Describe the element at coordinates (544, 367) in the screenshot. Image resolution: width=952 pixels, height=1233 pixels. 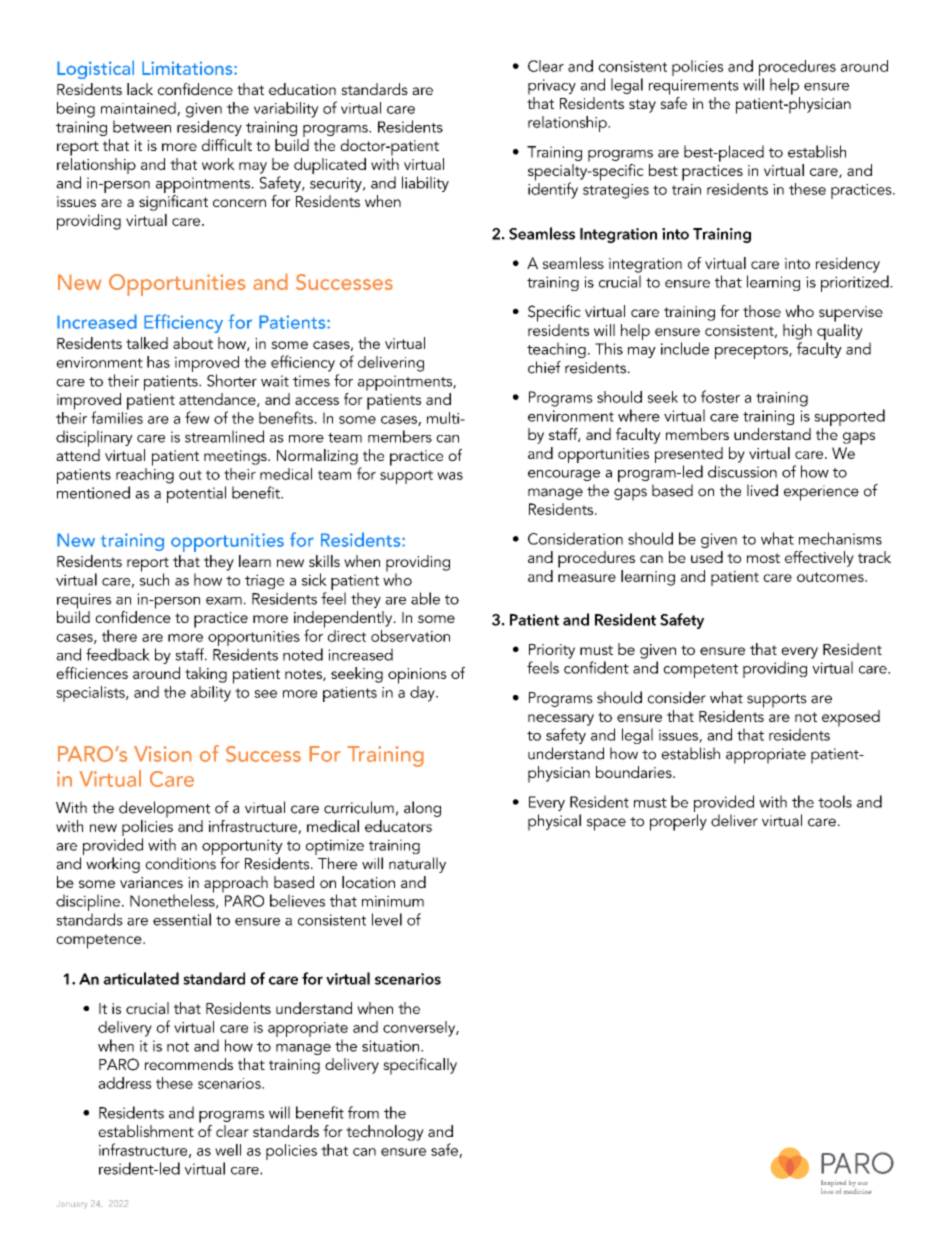
I see `chief` at that location.
